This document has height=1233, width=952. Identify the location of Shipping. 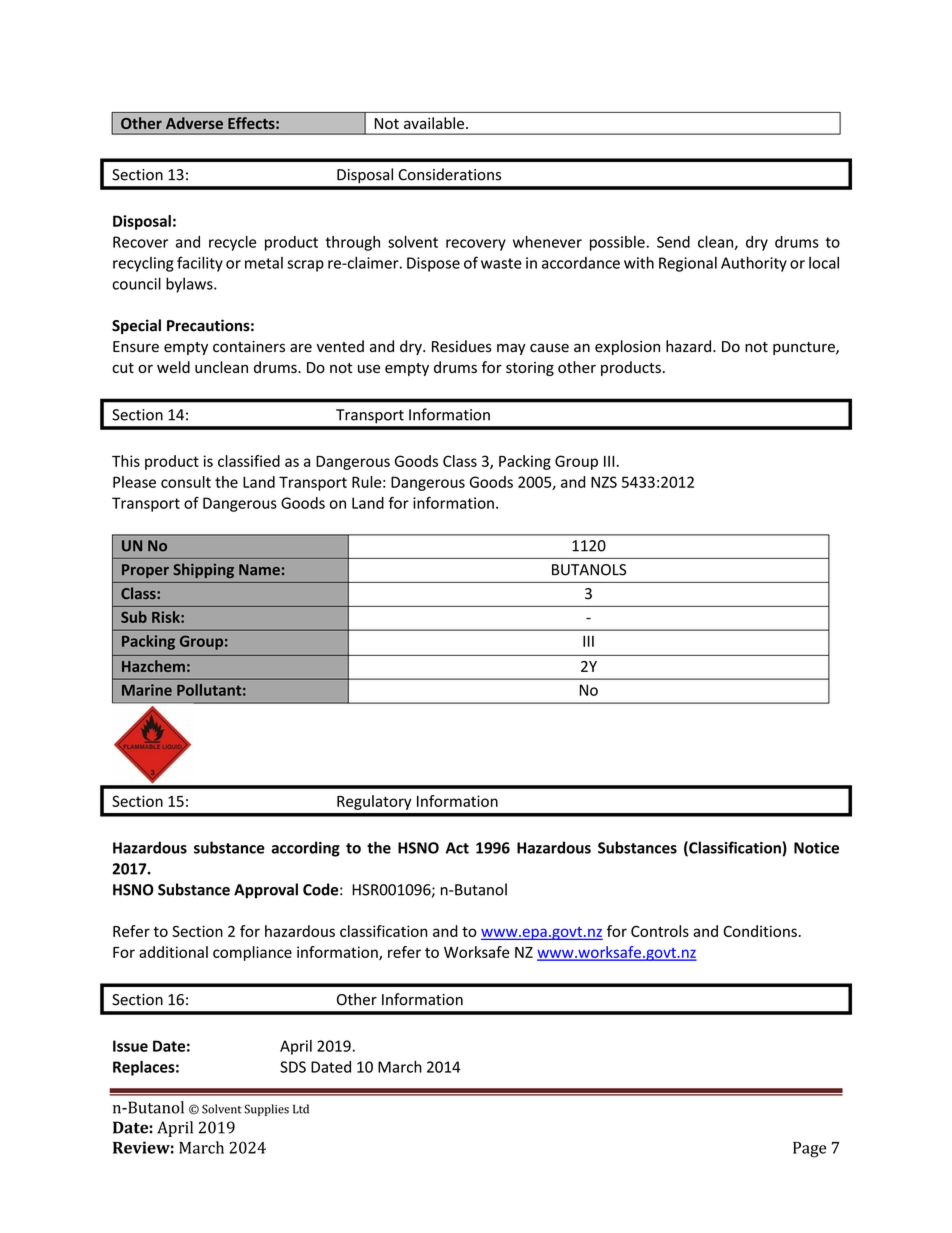
(203, 570).
